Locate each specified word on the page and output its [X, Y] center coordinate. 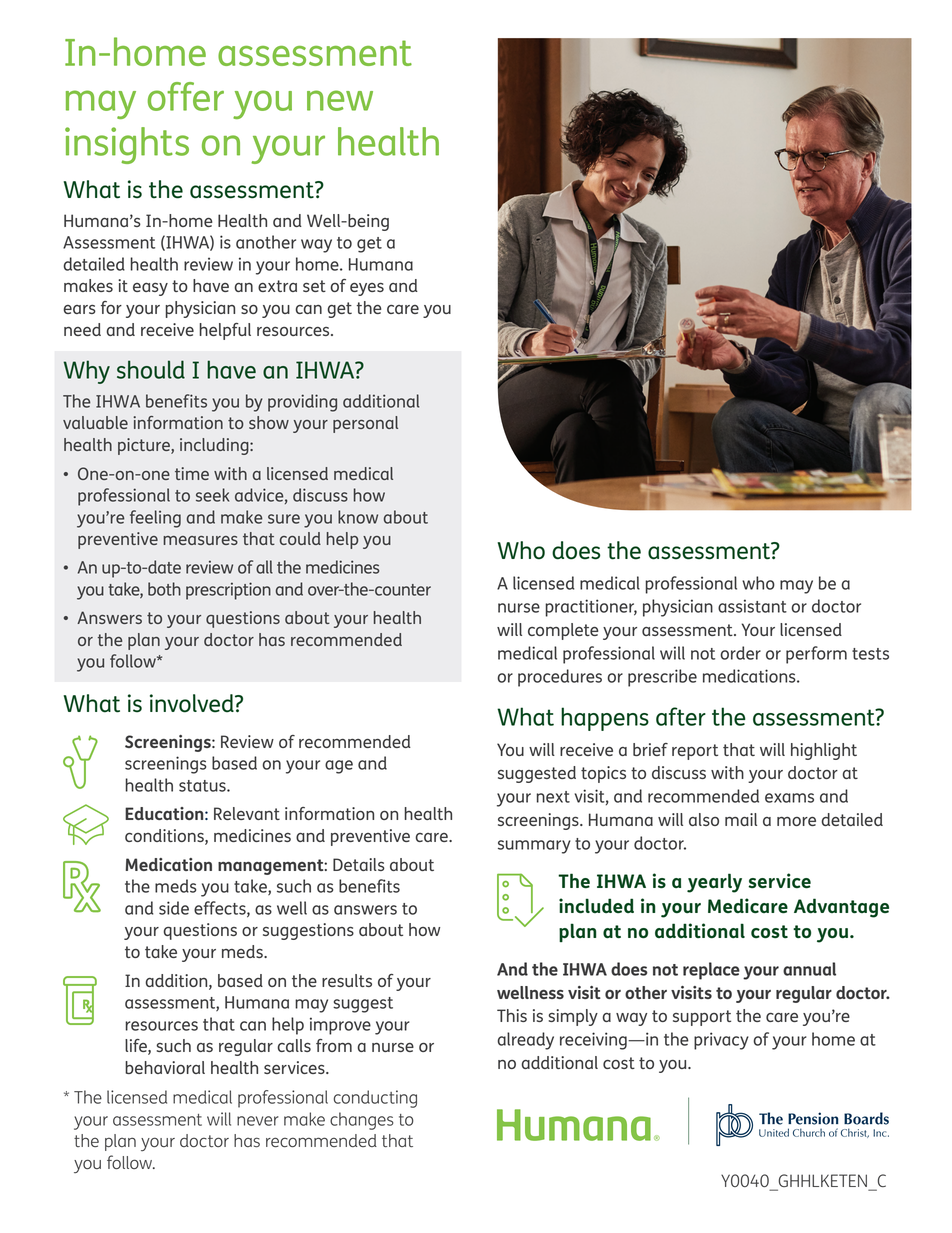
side [174, 908]
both [164, 589]
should [151, 369]
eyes [367, 289]
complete [563, 631]
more [796, 821]
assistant [752, 606]
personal [365, 424]
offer [186, 96]
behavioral [165, 1067]
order [740, 653]
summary [534, 847]
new [340, 100]
